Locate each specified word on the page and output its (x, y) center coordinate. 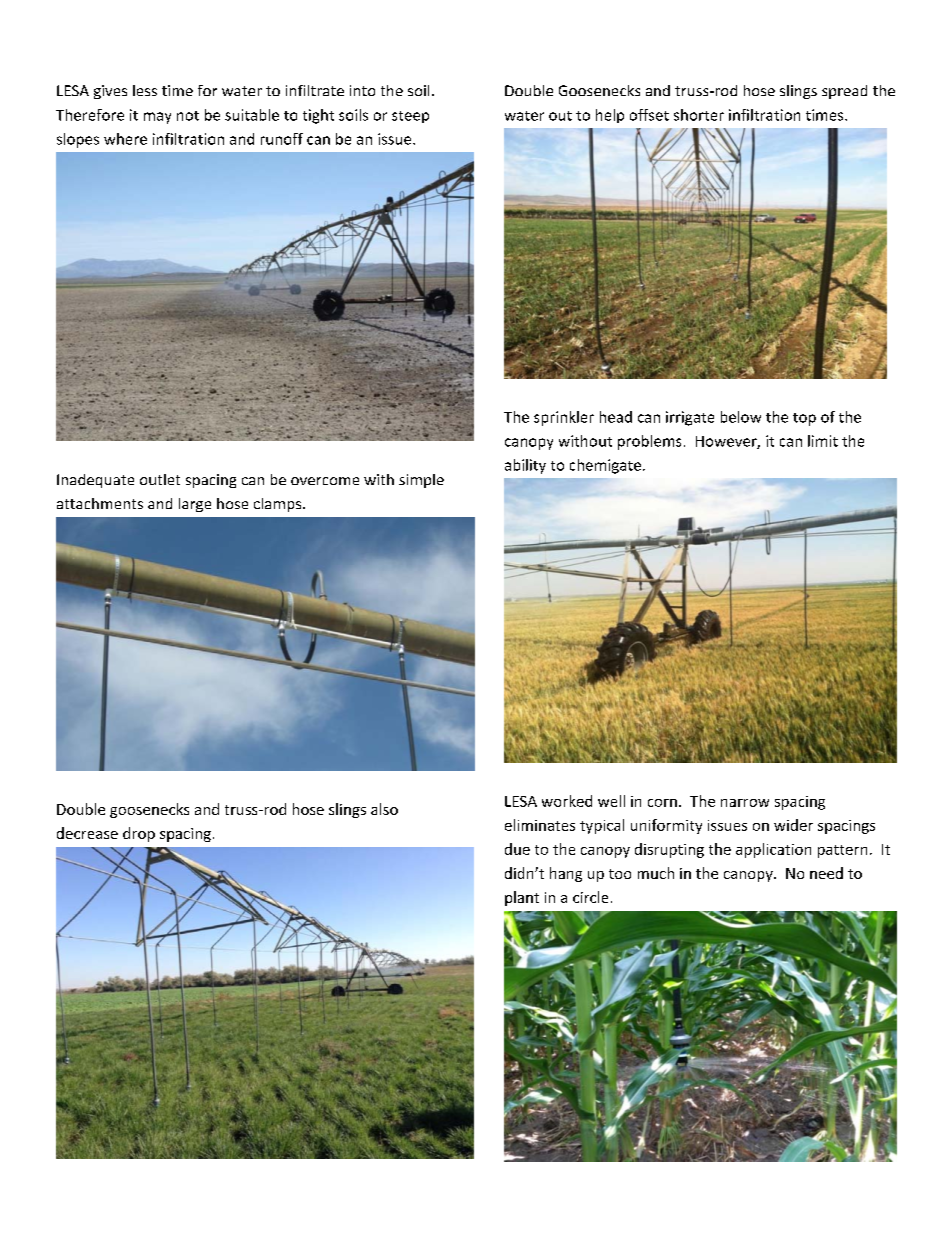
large (195, 505)
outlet (160, 479)
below (741, 417)
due (517, 849)
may (157, 118)
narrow (745, 803)
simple (421, 481)
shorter (699, 115)
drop (139, 834)
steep (410, 117)
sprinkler (564, 418)
